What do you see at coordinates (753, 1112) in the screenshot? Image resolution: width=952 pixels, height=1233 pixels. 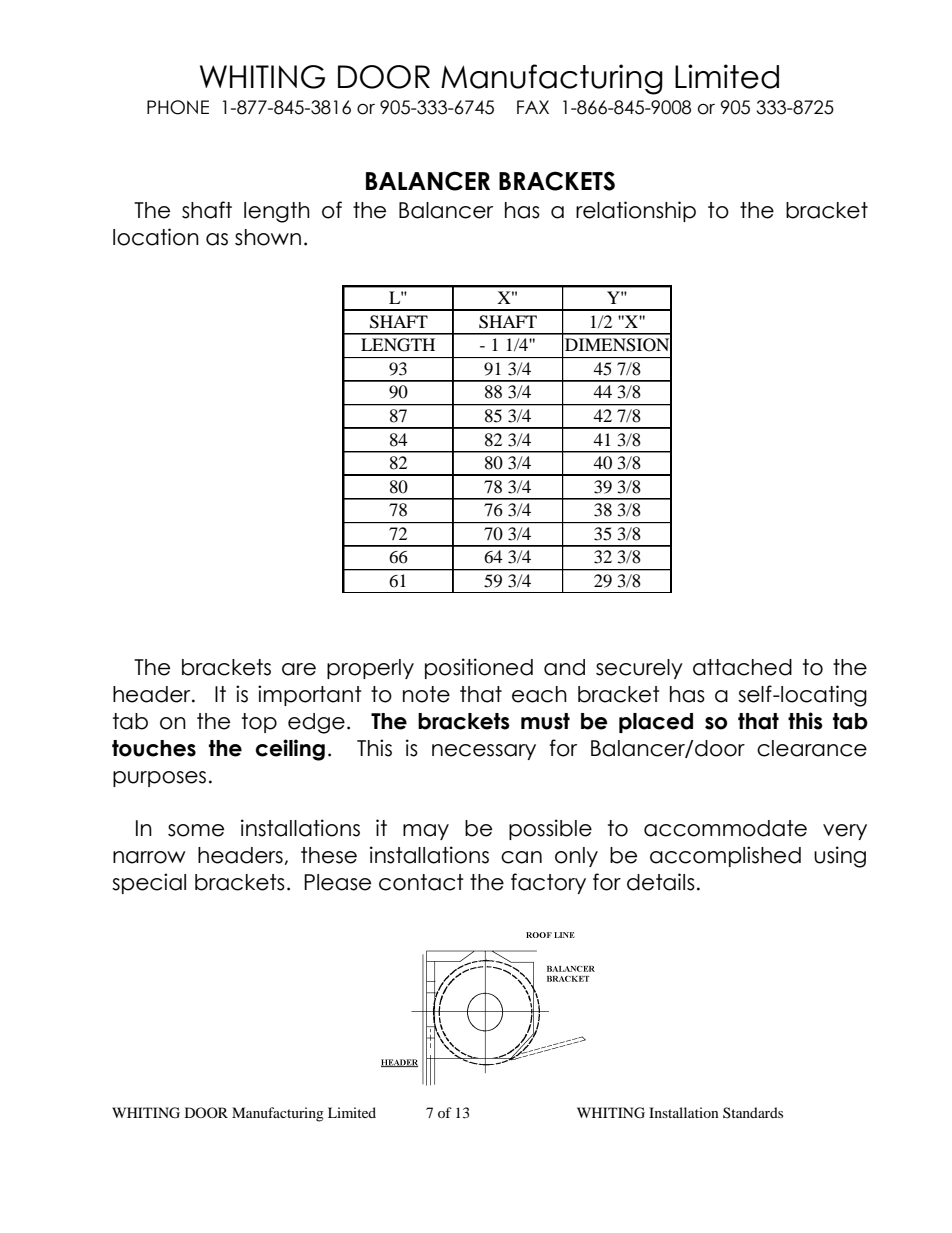 I see `Standards` at bounding box center [753, 1112].
